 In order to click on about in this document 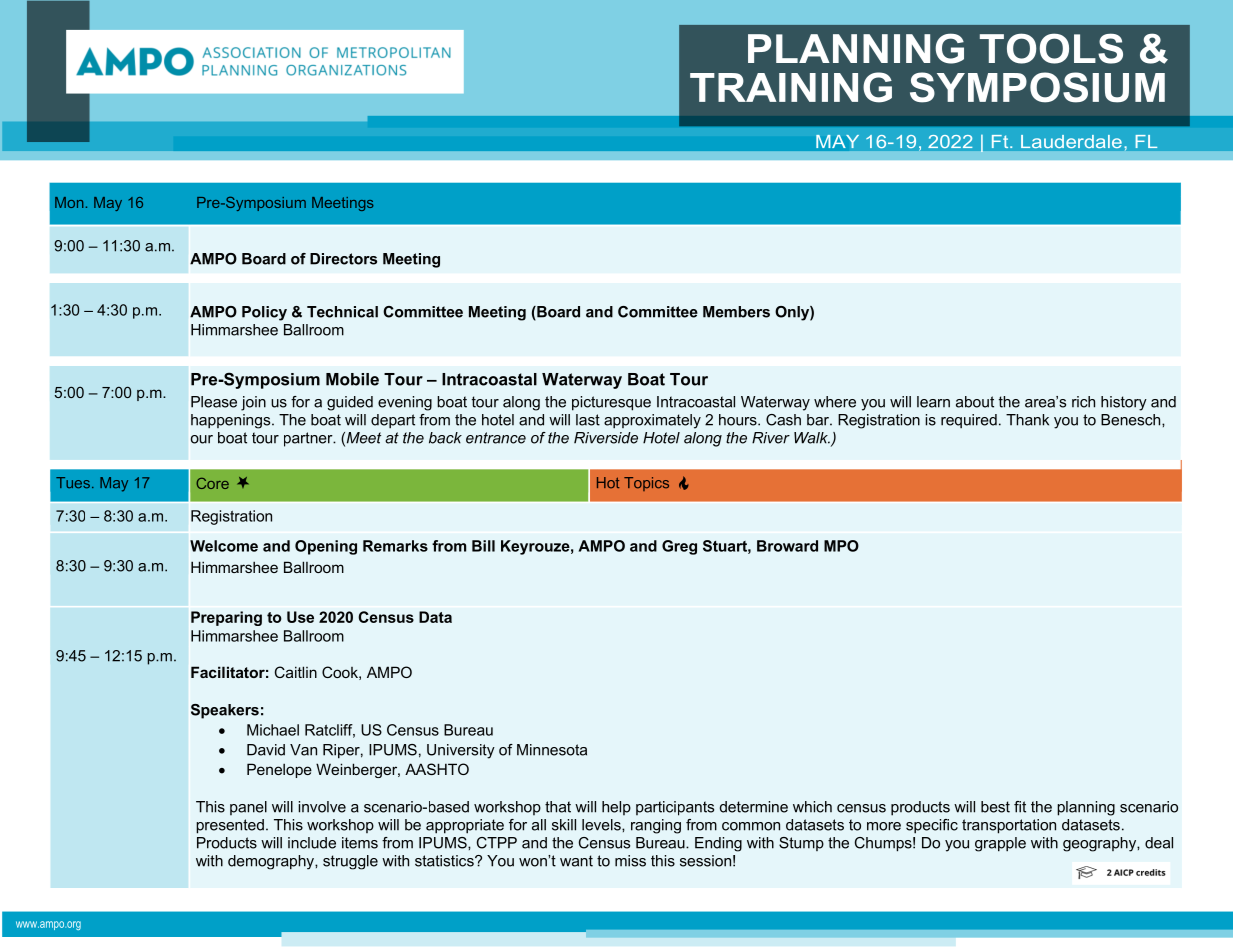, I will do `click(975, 402)`.
